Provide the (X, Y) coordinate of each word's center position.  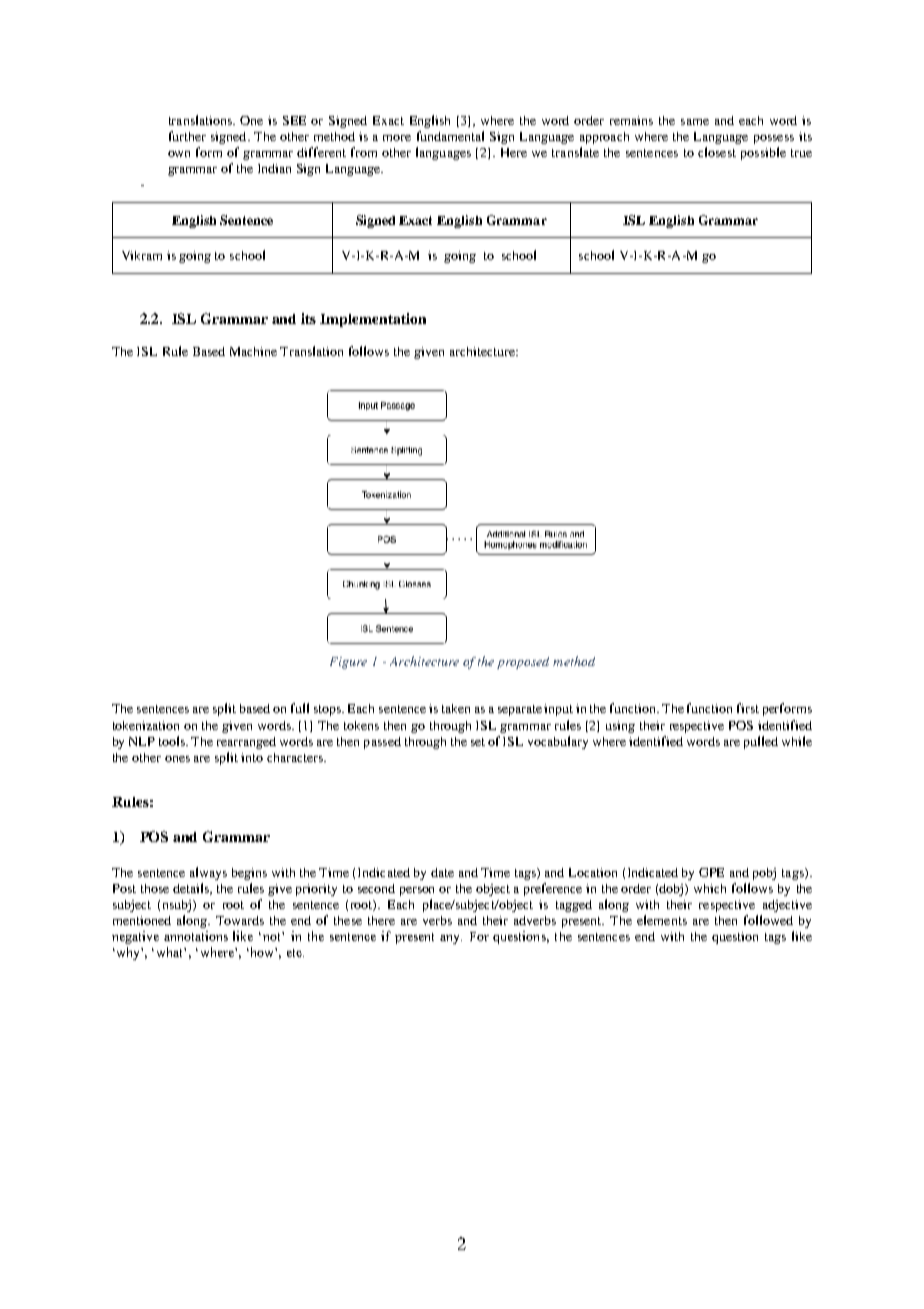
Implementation (373, 320)
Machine (253, 351)
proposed (523, 663)
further (187, 136)
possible (763, 153)
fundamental (450, 136)
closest (717, 152)
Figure (348, 663)
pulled (761, 742)
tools (173, 741)
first (748, 708)
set (478, 742)
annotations (196, 936)
